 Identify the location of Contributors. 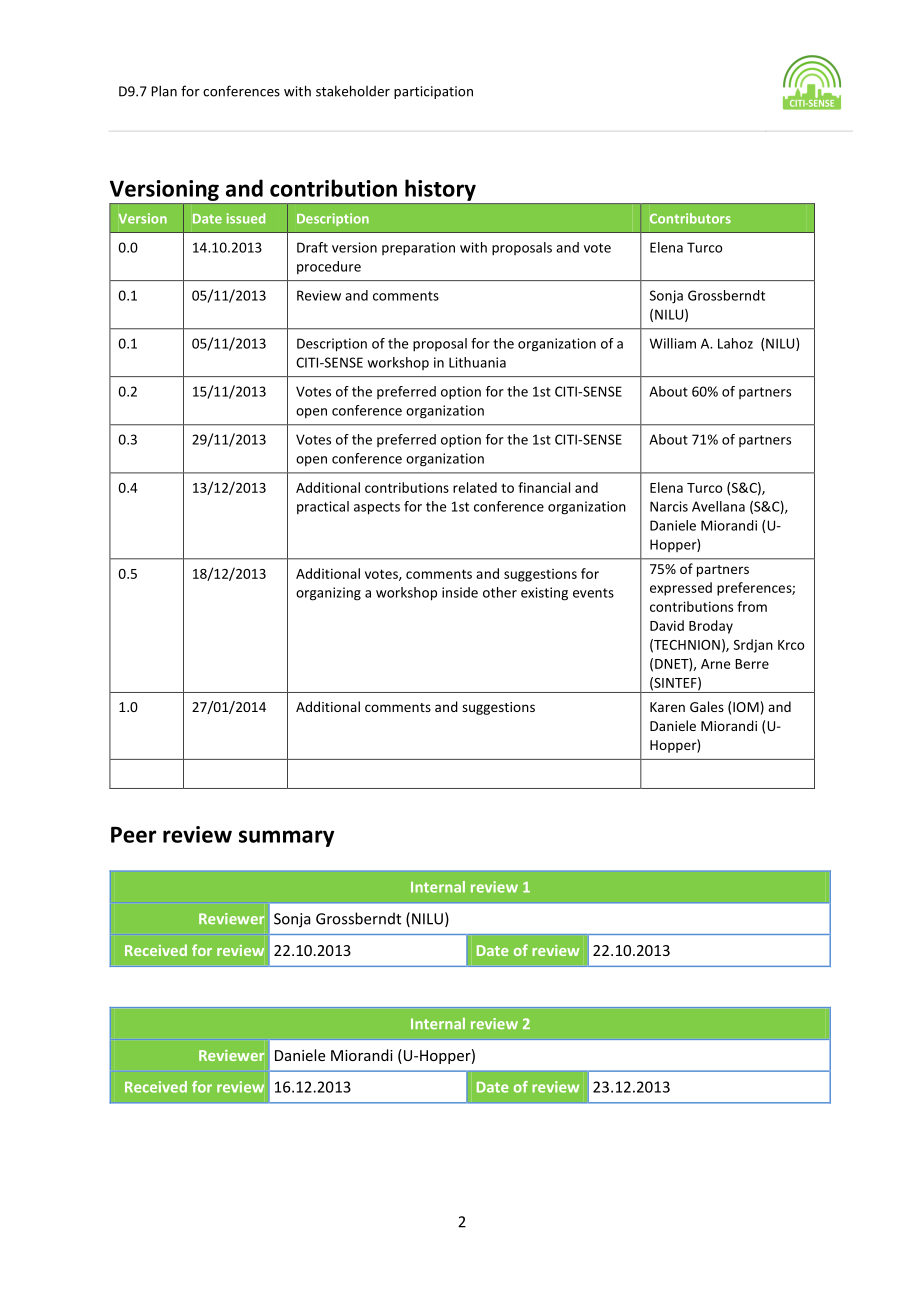
(690, 218).
